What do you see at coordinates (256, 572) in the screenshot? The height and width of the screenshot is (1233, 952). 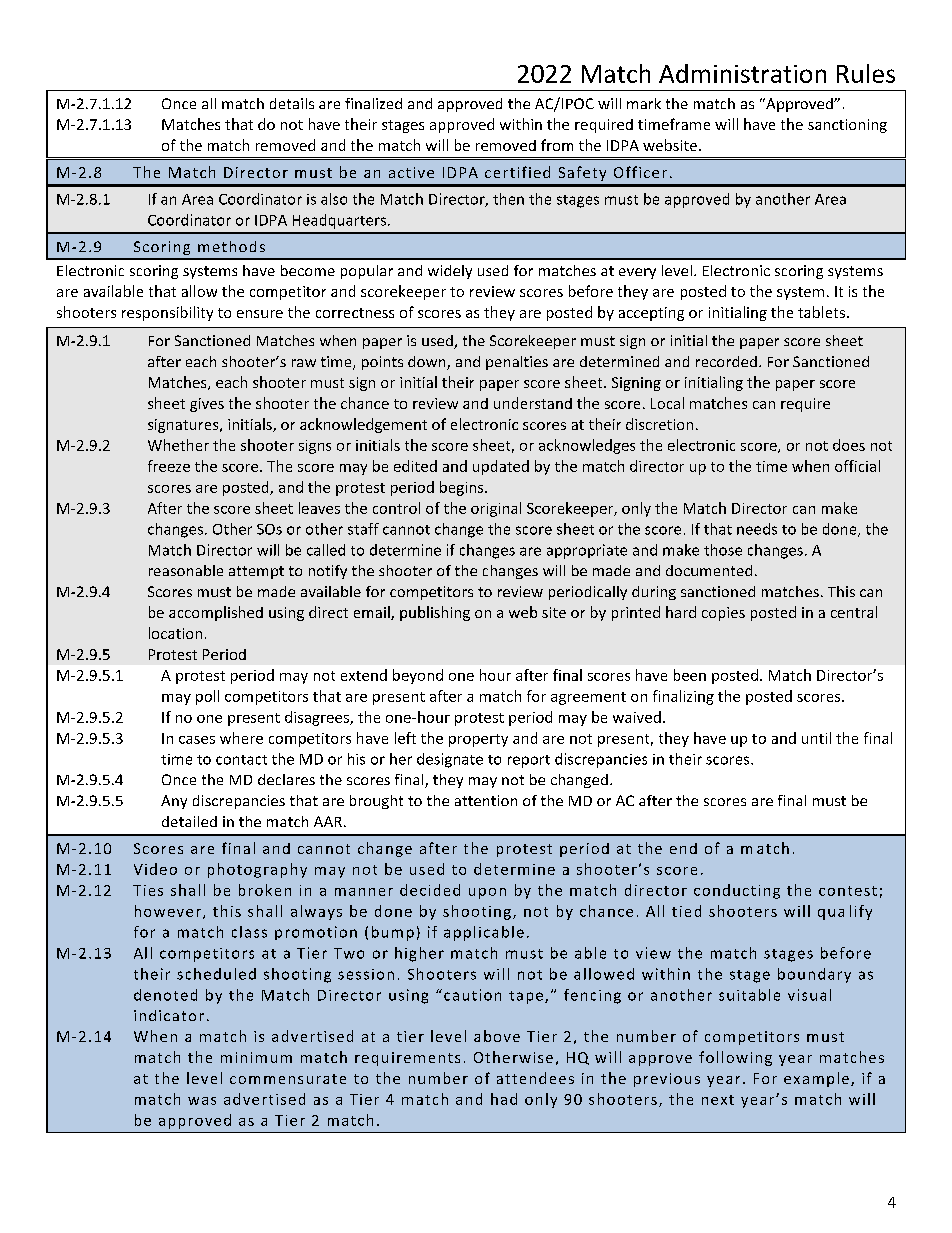 I see `attempt` at bounding box center [256, 572].
